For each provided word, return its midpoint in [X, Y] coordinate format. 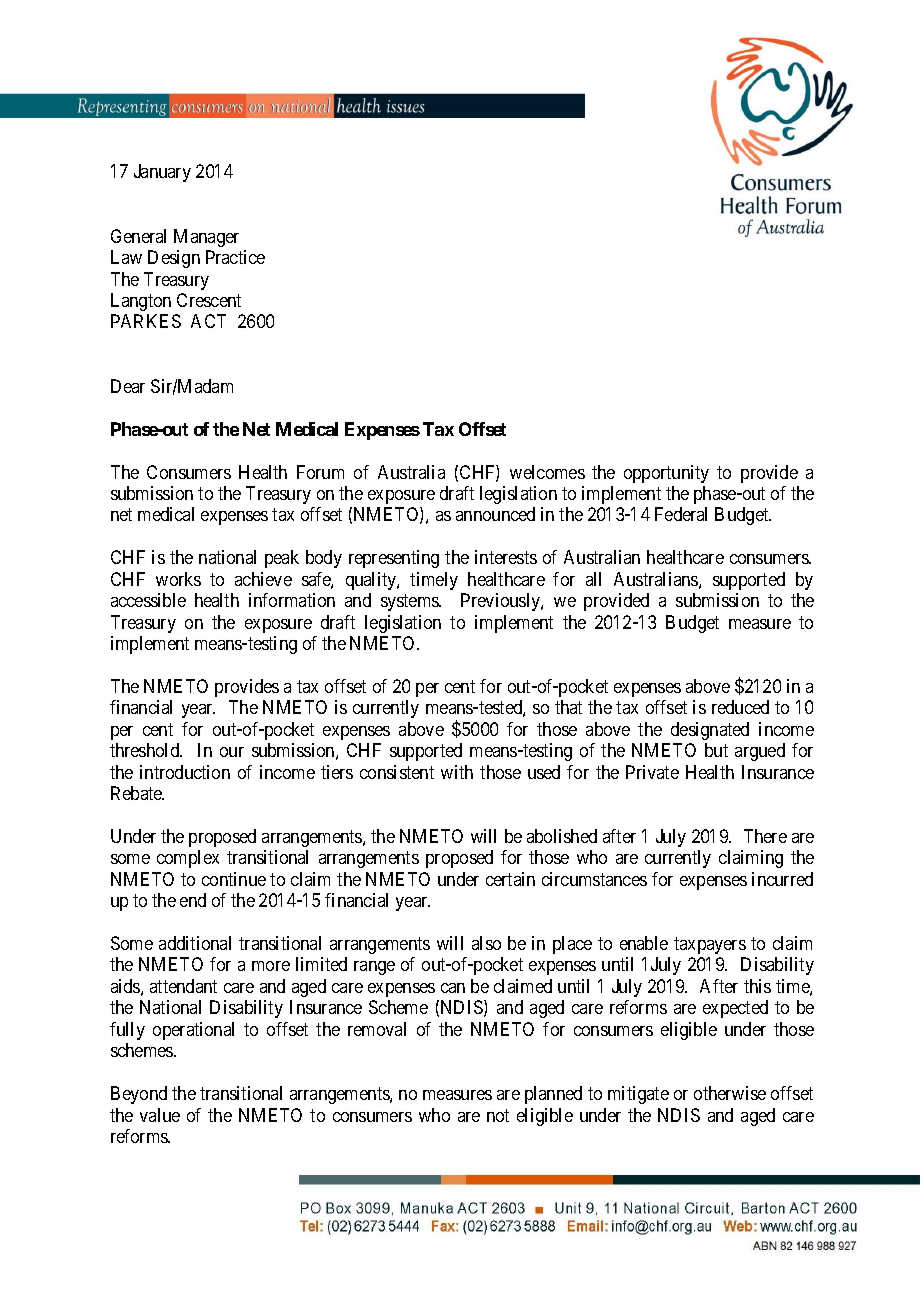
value [160, 1115]
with [457, 772]
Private [652, 772]
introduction [185, 772]
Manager [206, 238]
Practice [235, 257]
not [498, 1115]
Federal [681, 514]
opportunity [666, 474]
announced [495, 514]
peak [282, 559]
